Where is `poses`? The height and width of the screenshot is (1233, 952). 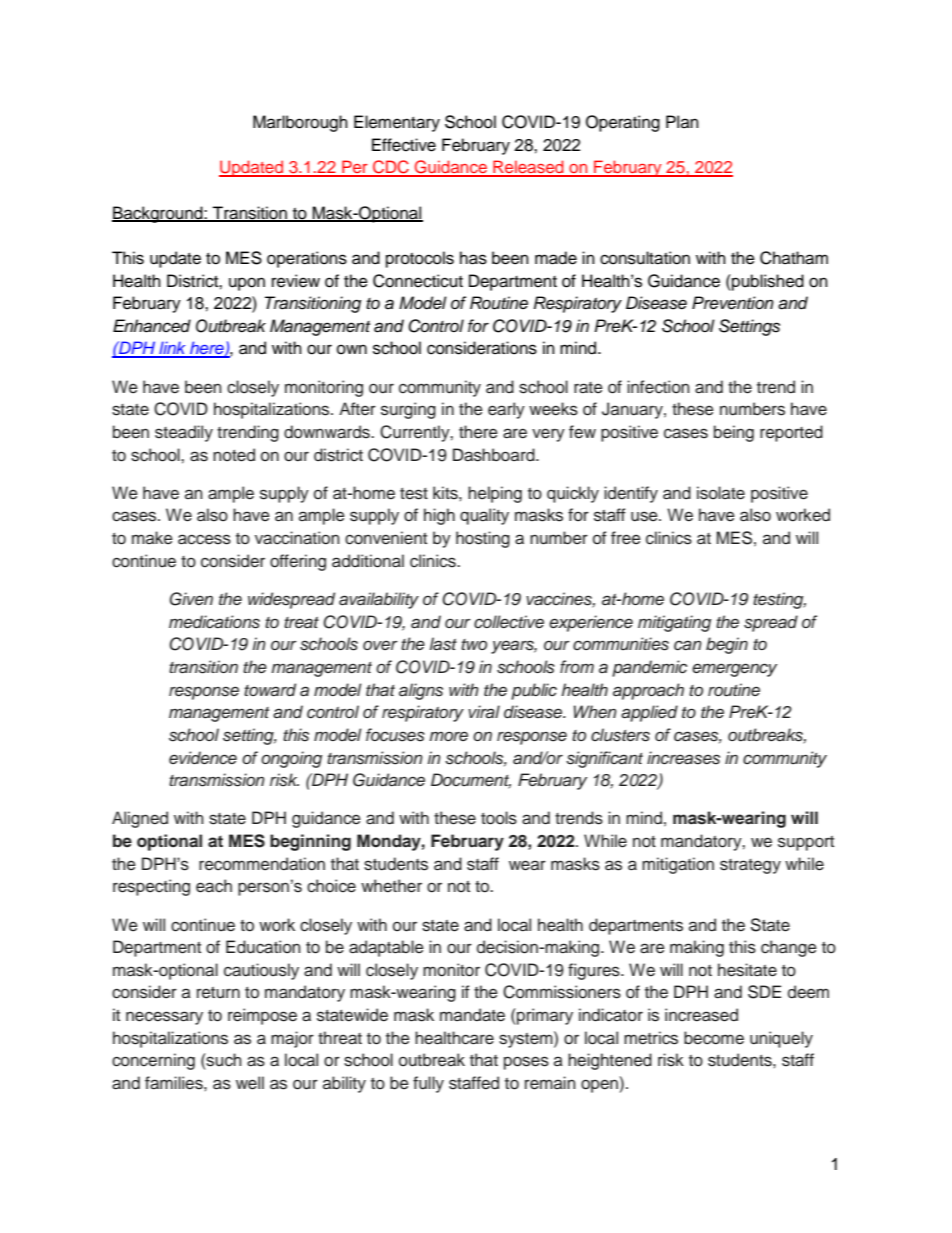
poses is located at coordinates (526, 1063).
